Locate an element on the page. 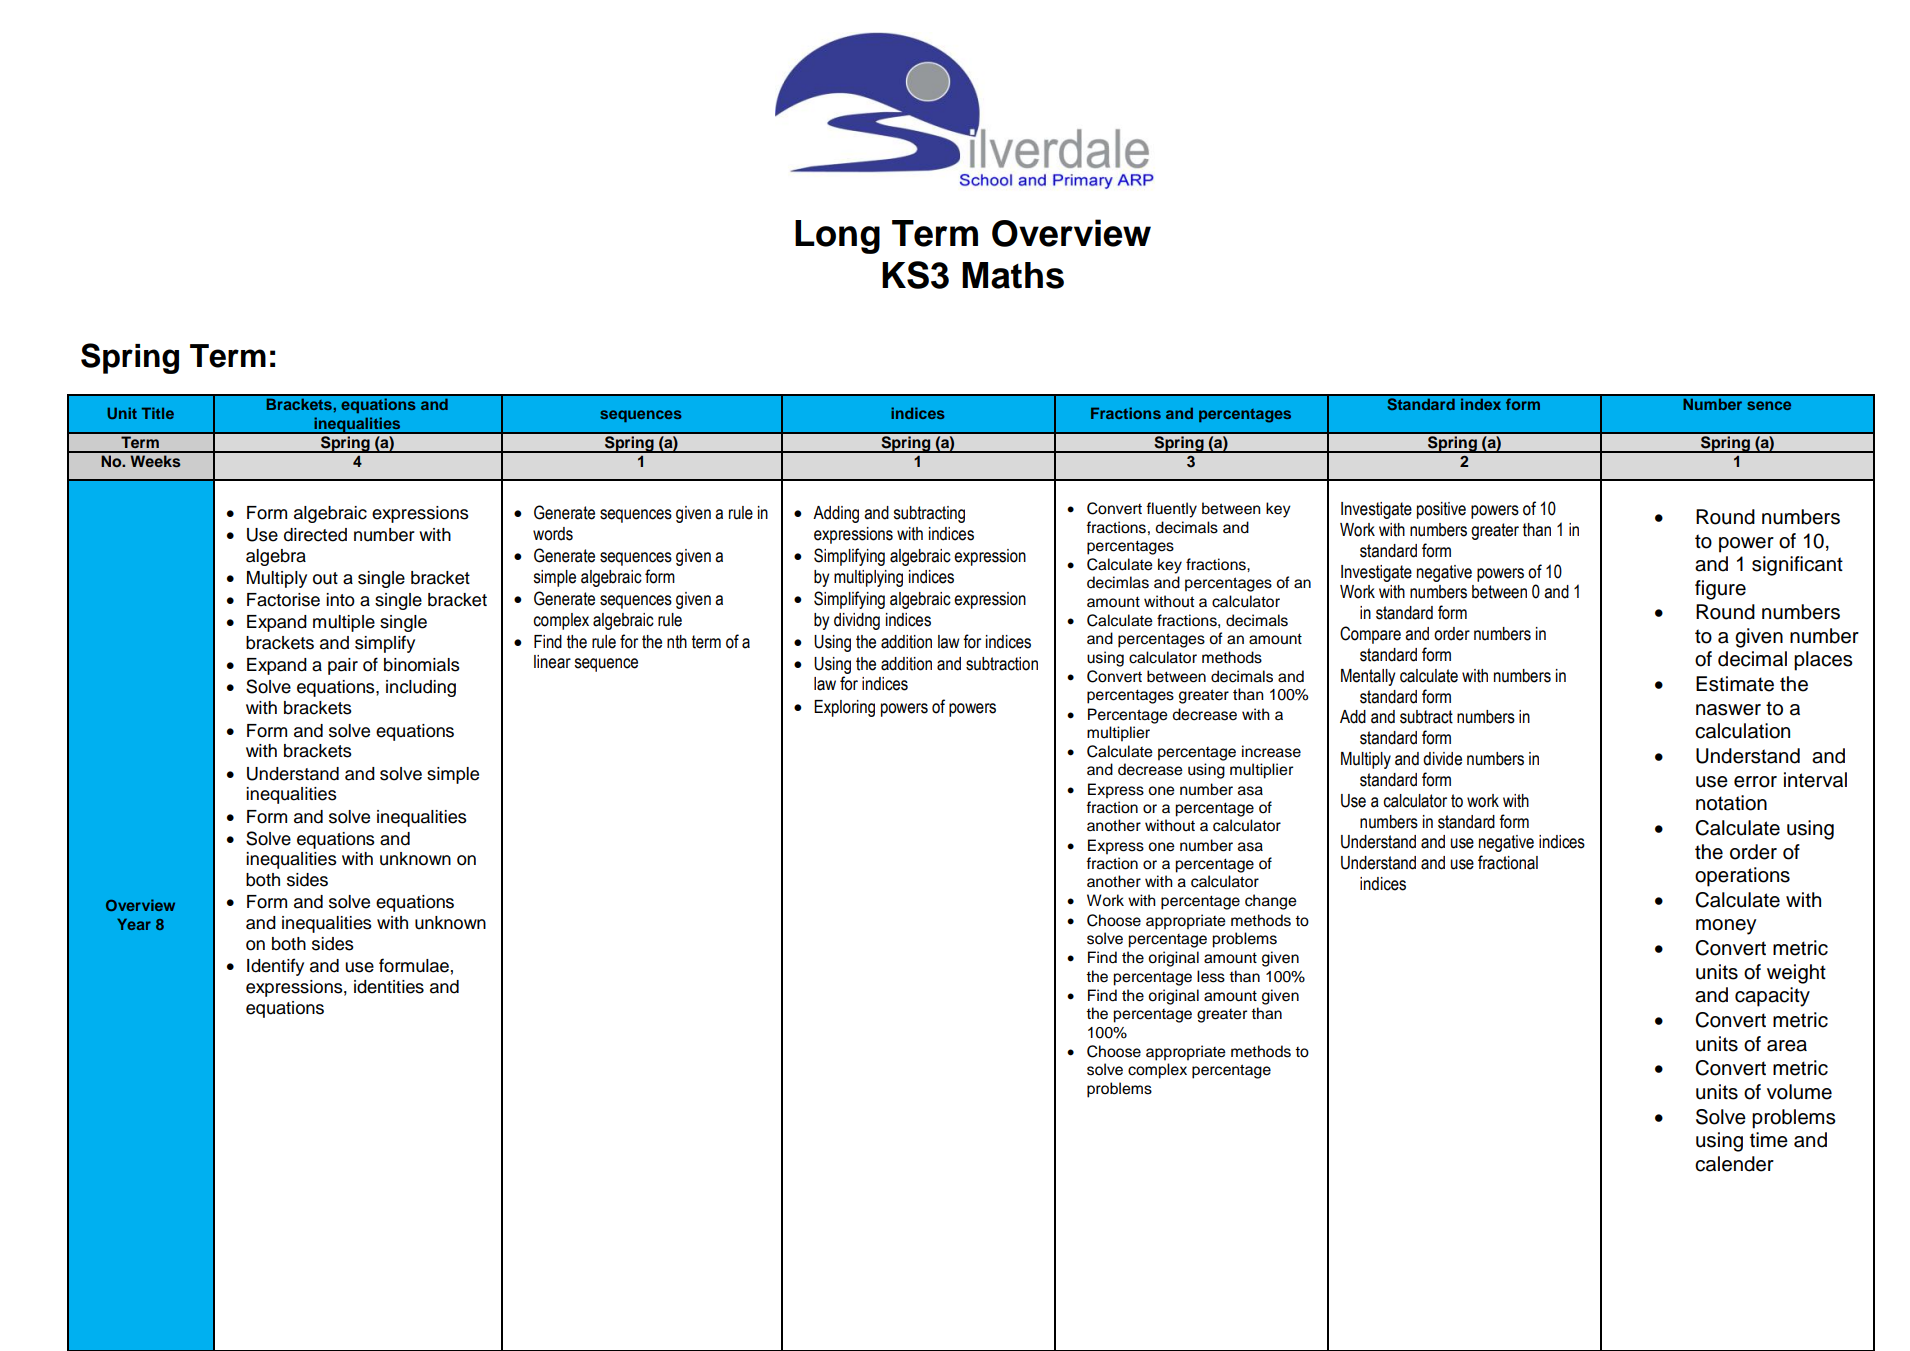  Long is located at coordinates (837, 237).
